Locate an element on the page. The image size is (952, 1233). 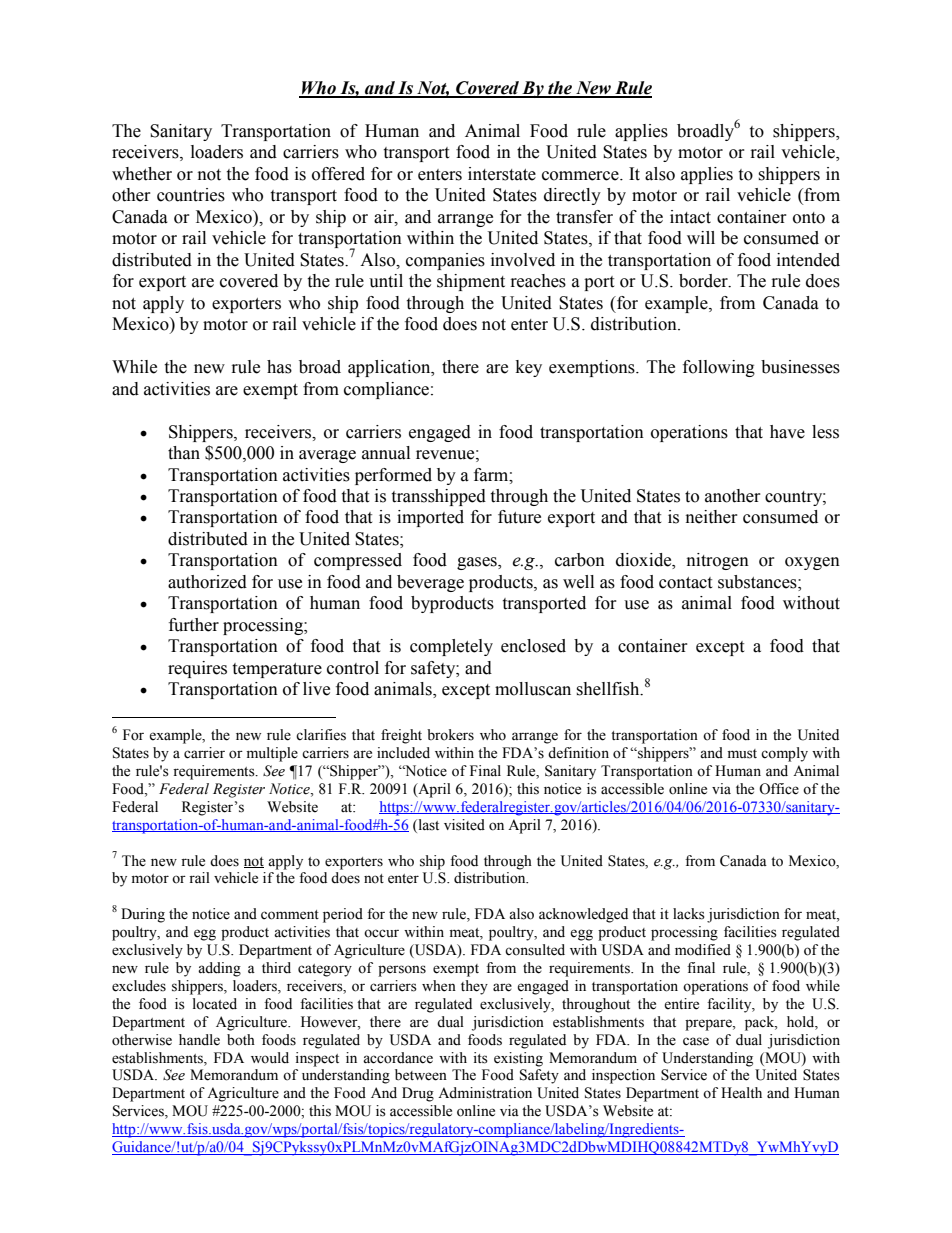
must is located at coordinates (742, 754).
